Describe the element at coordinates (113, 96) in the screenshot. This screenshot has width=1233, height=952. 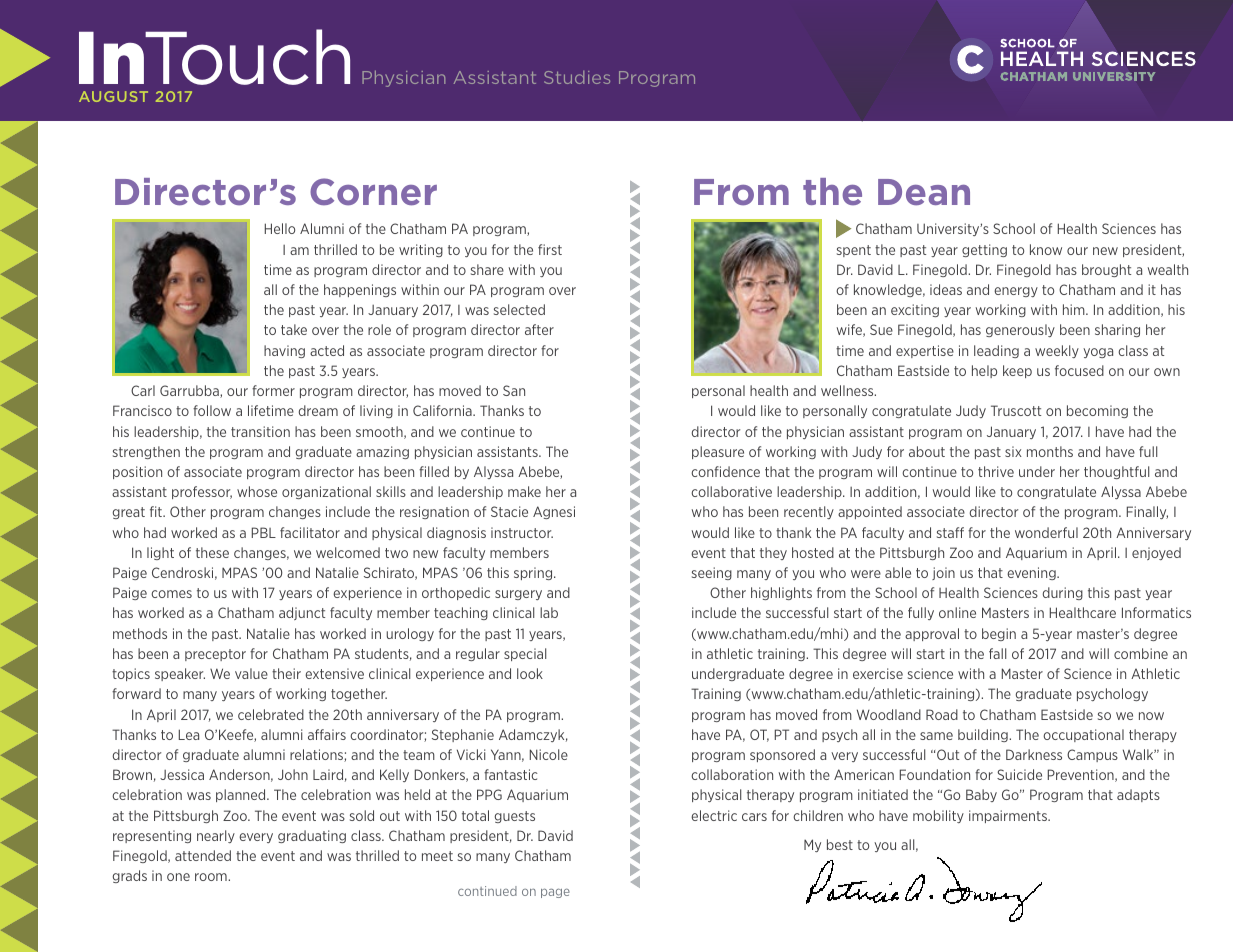
I see `AUGUST` at that location.
